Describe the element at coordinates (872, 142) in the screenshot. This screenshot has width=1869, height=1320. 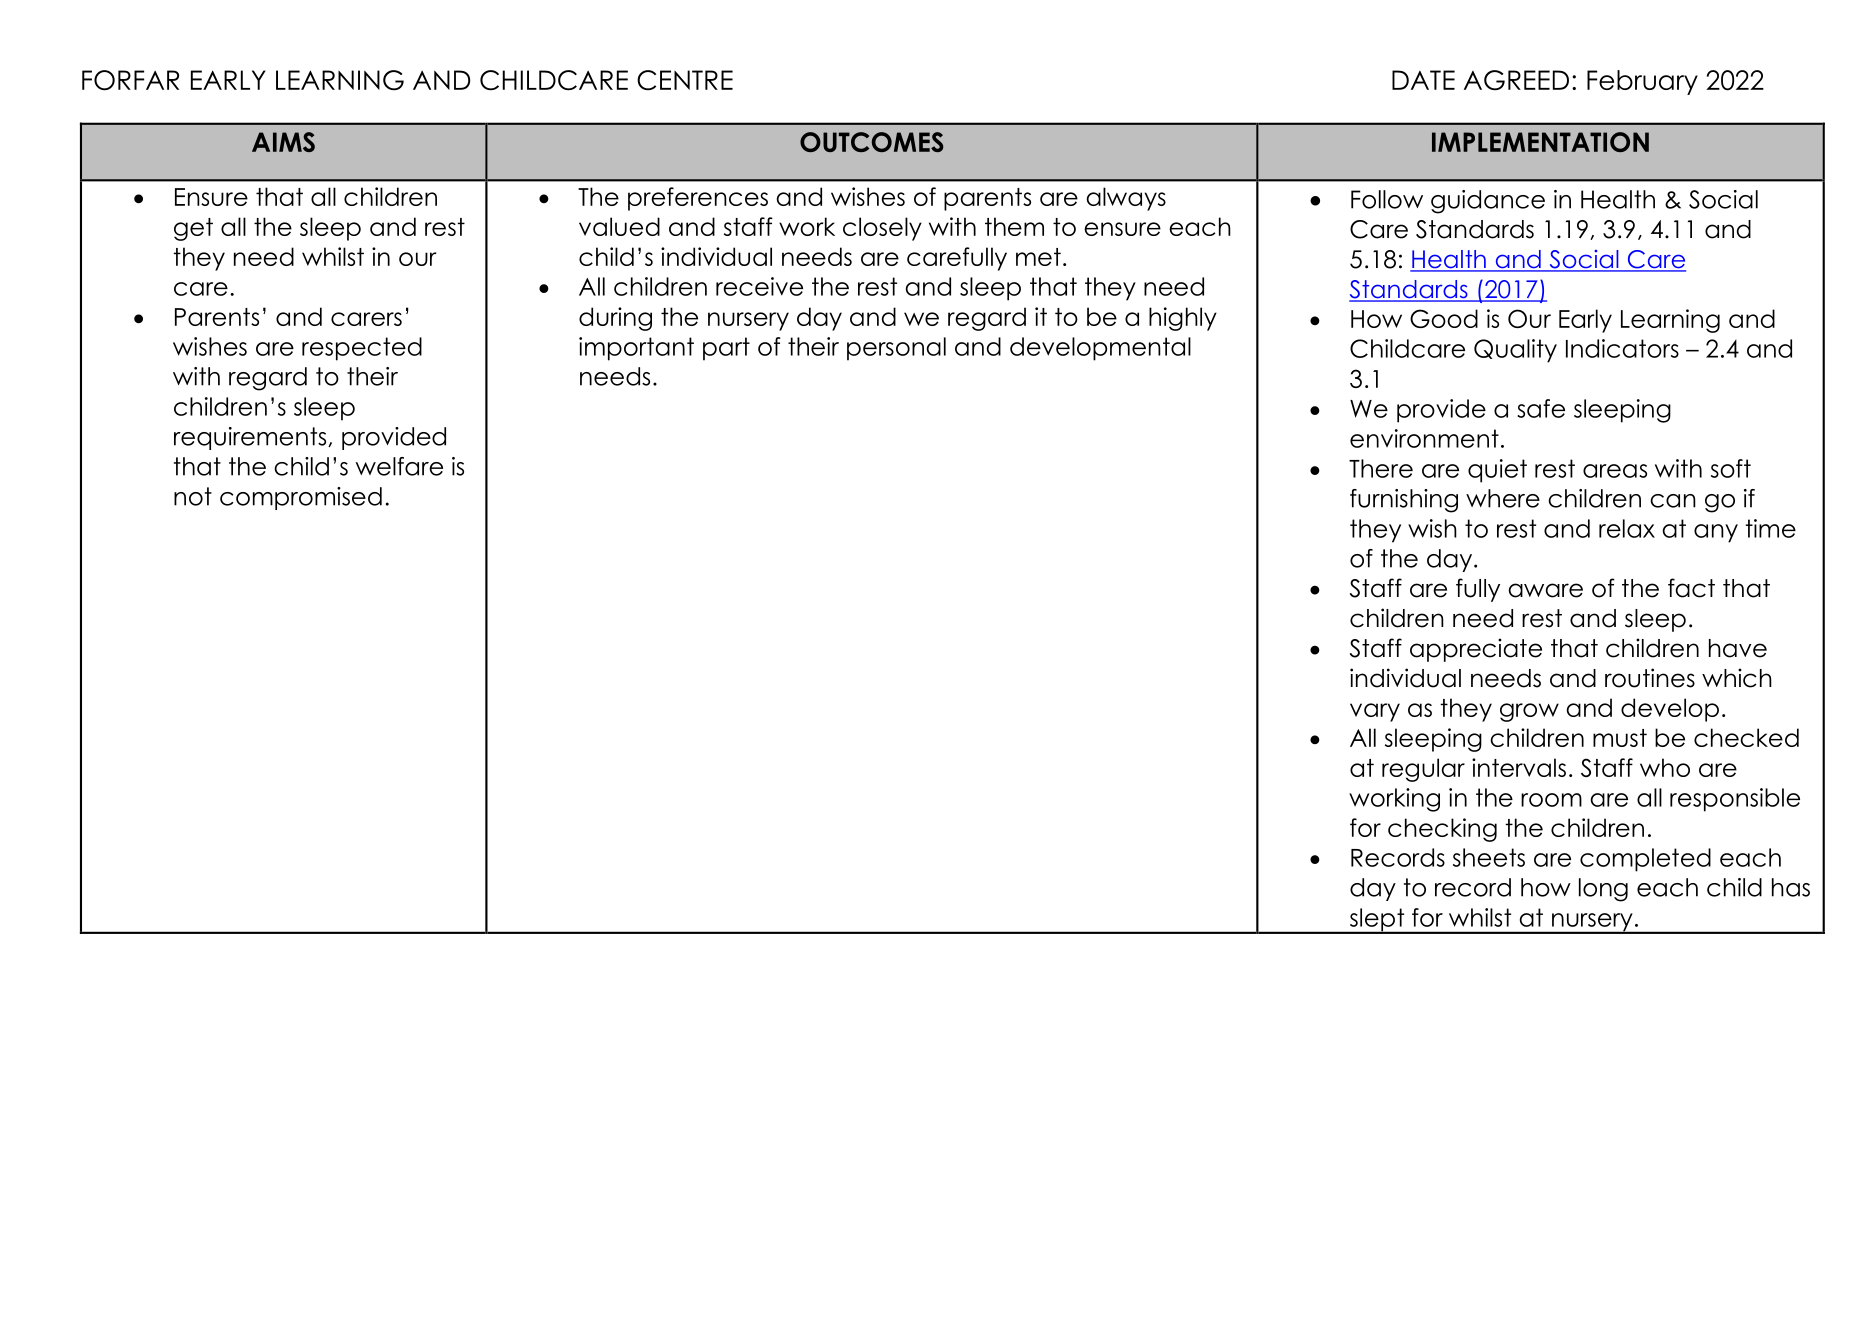
I see `OUTCOMES` at that location.
